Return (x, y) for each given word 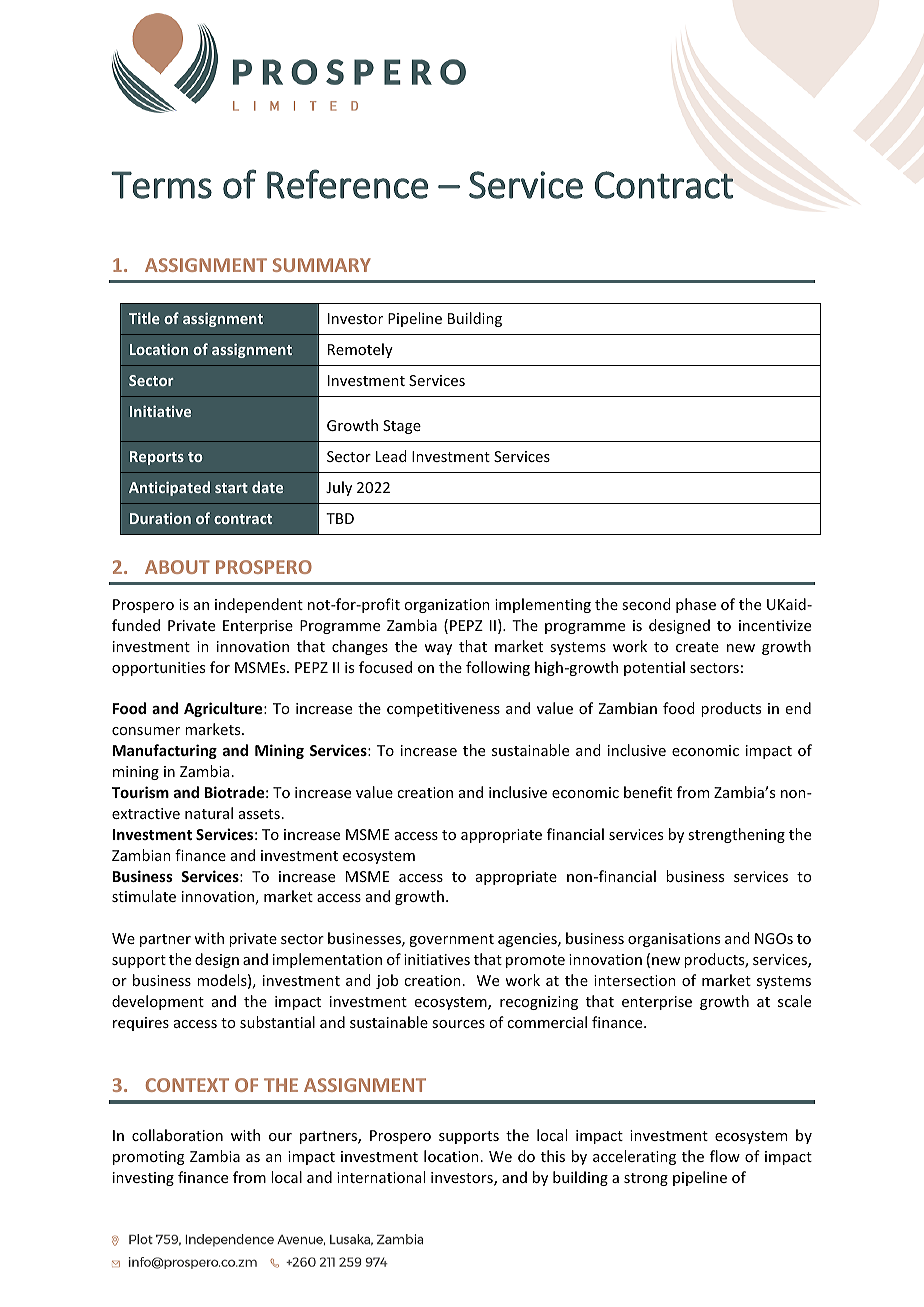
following (498, 668)
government (451, 940)
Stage (402, 427)
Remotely (360, 350)
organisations (674, 940)
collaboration (177, 1135)
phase (696, 605)
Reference (347, 184)
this (553, 1156)
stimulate (144, 896)
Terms (161, 185)
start (231, 488)
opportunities (158, 669)
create (697, 647)
